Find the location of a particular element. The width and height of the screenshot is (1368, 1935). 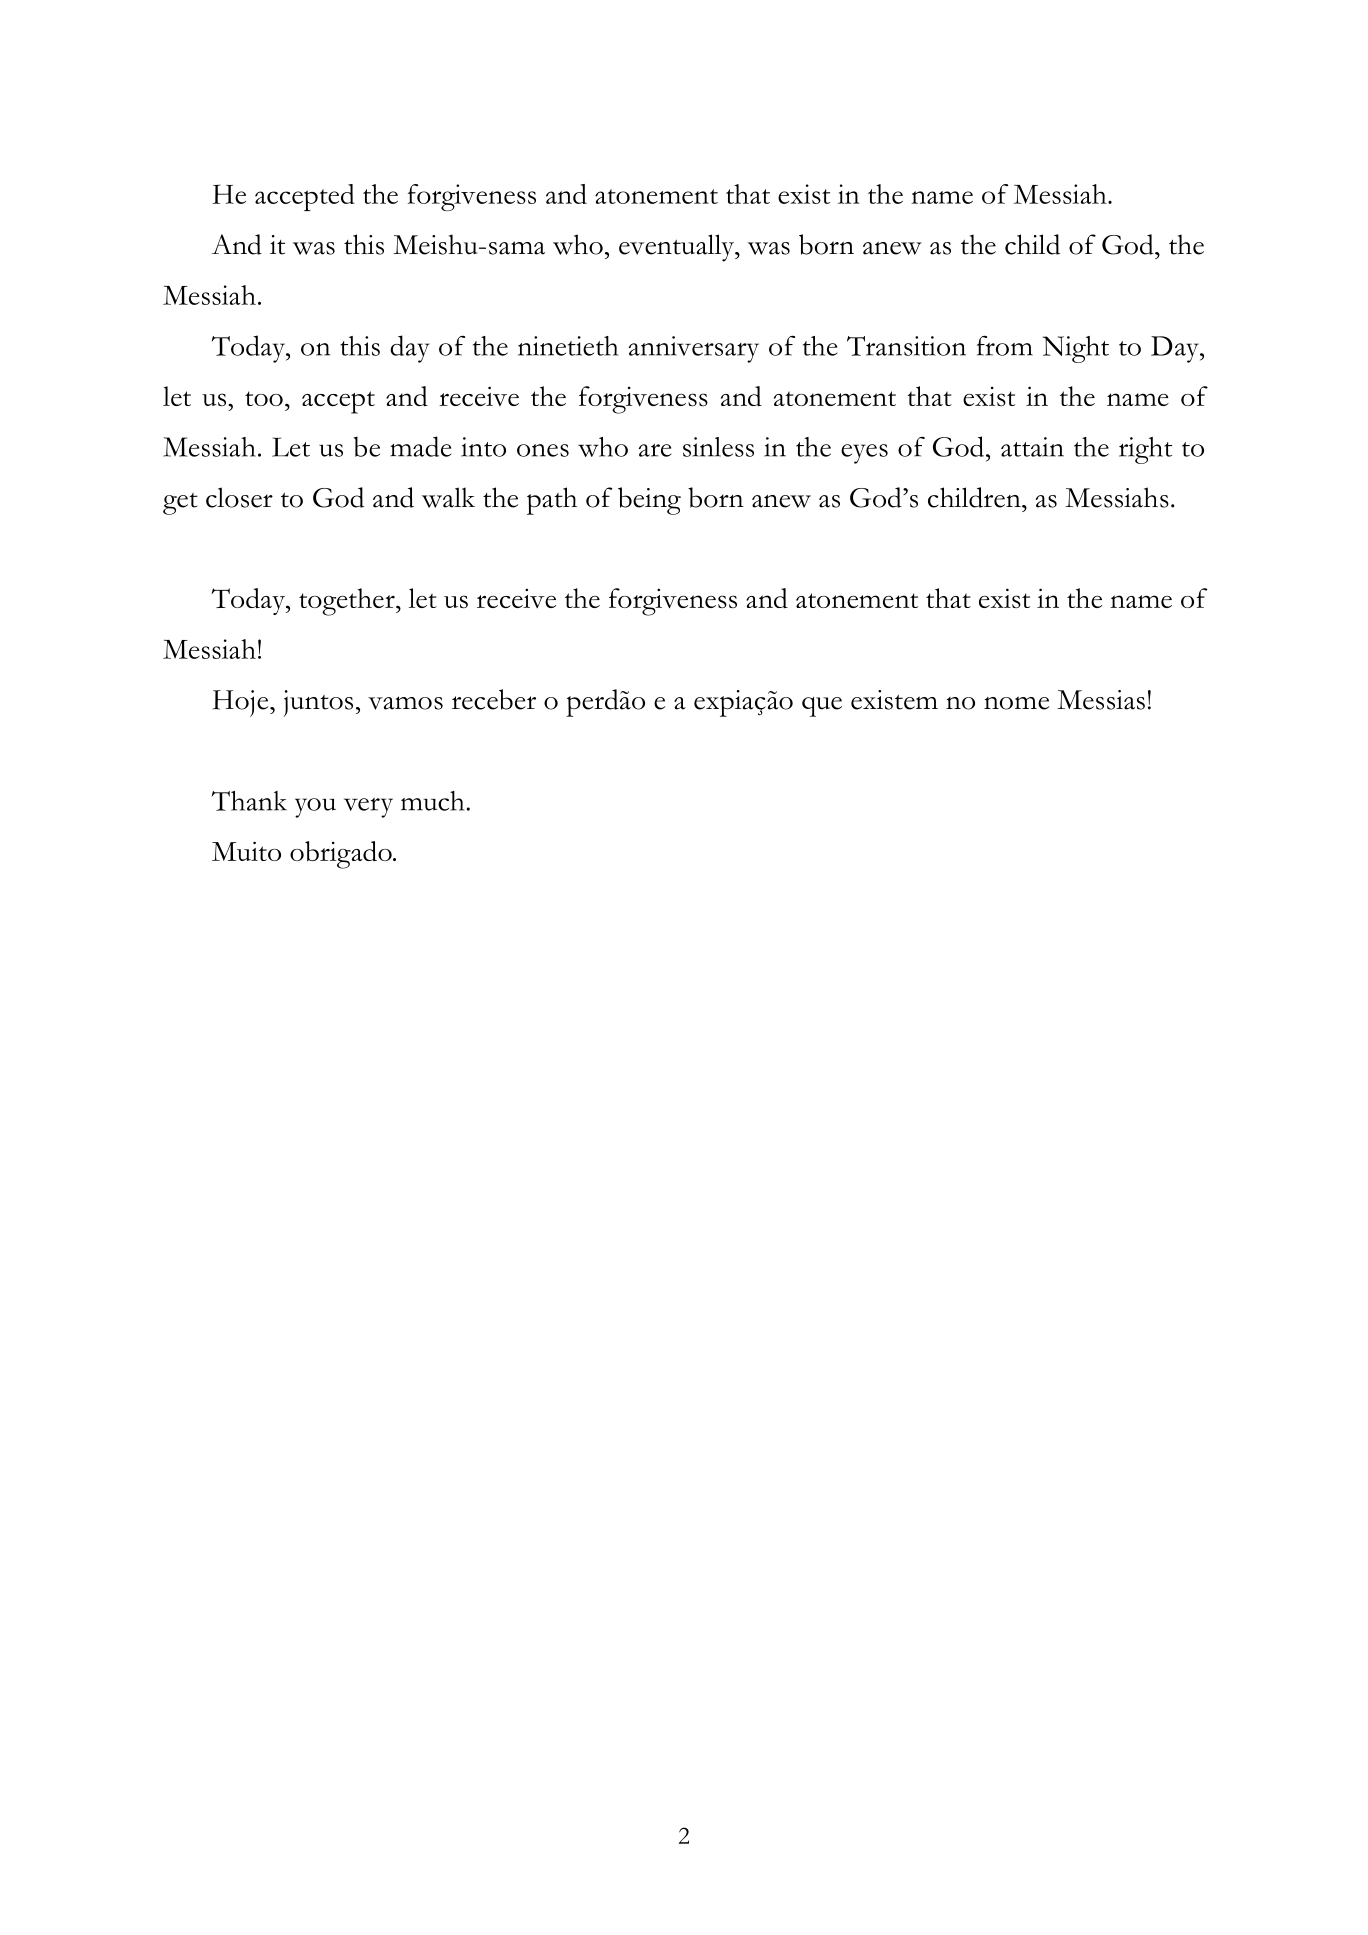

attain is located at coordinates (1032, 447).
